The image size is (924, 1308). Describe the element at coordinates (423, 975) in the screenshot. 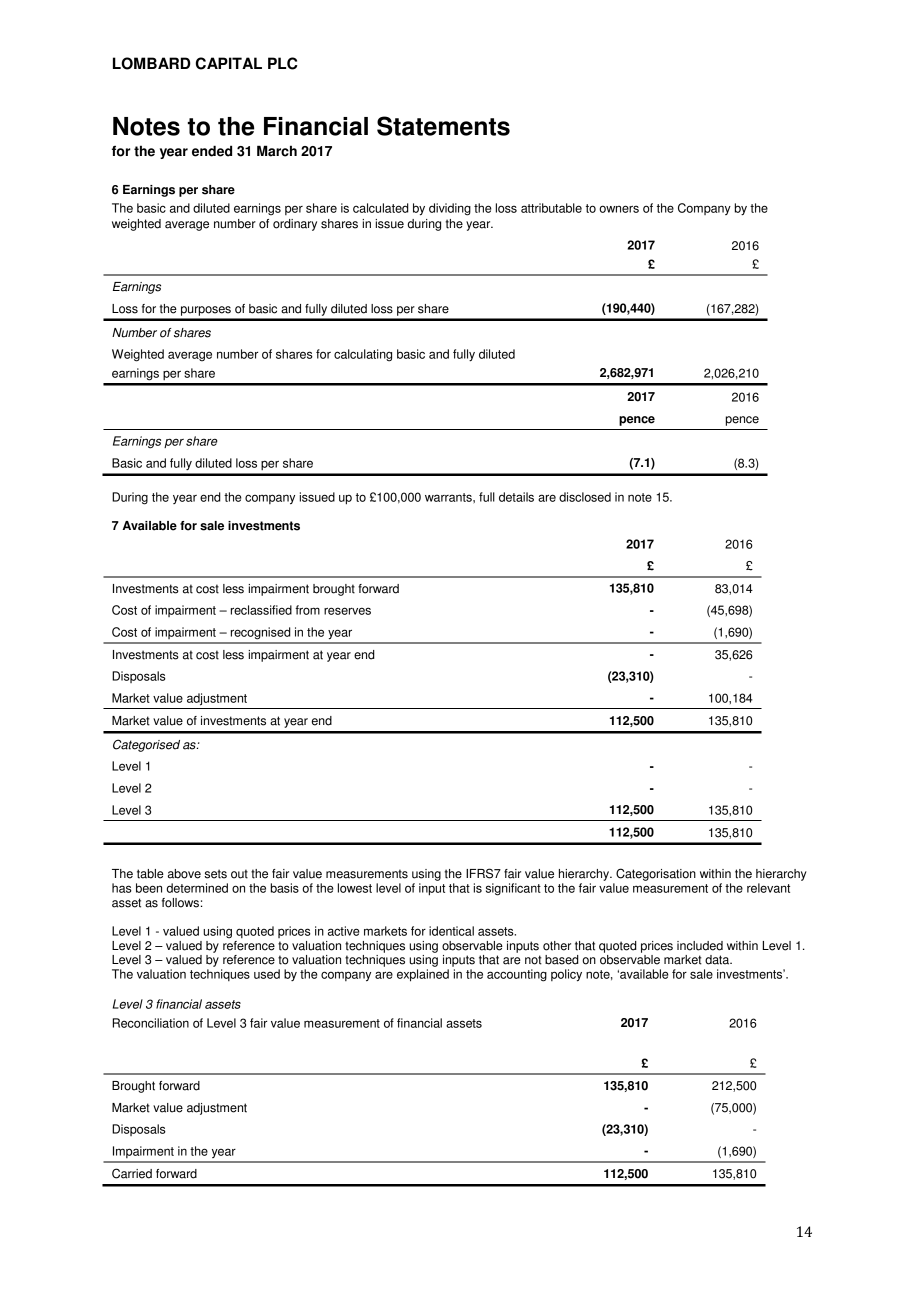

I see `explained` at that location.
